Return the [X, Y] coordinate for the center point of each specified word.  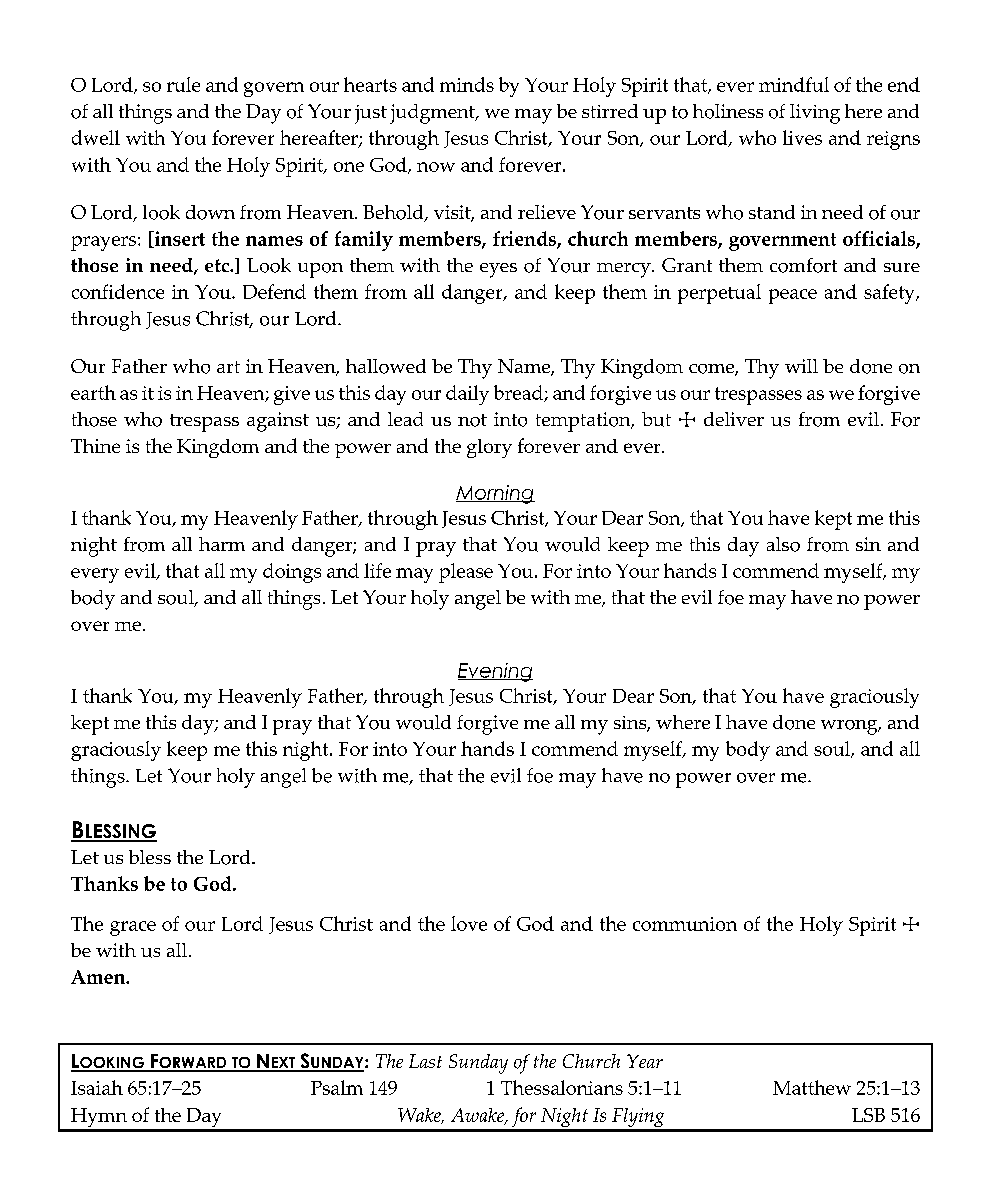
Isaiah [97, 1087]
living [815, 114]
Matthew [812, 1087]
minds [467, 84]
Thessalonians [562, 1087]
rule [183, 84]
